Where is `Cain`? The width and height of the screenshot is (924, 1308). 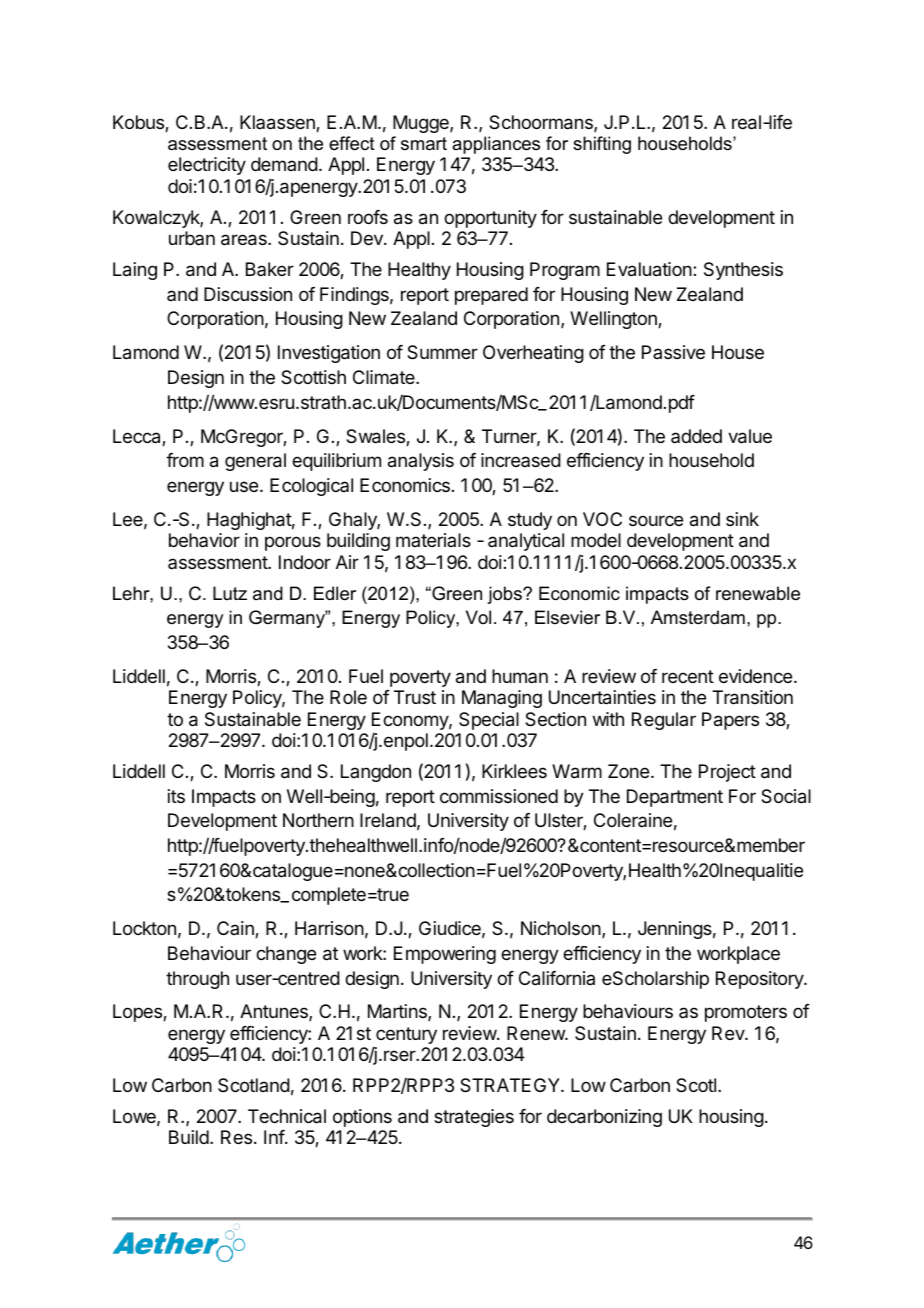 Cain is located at coordinates (236, 929).
